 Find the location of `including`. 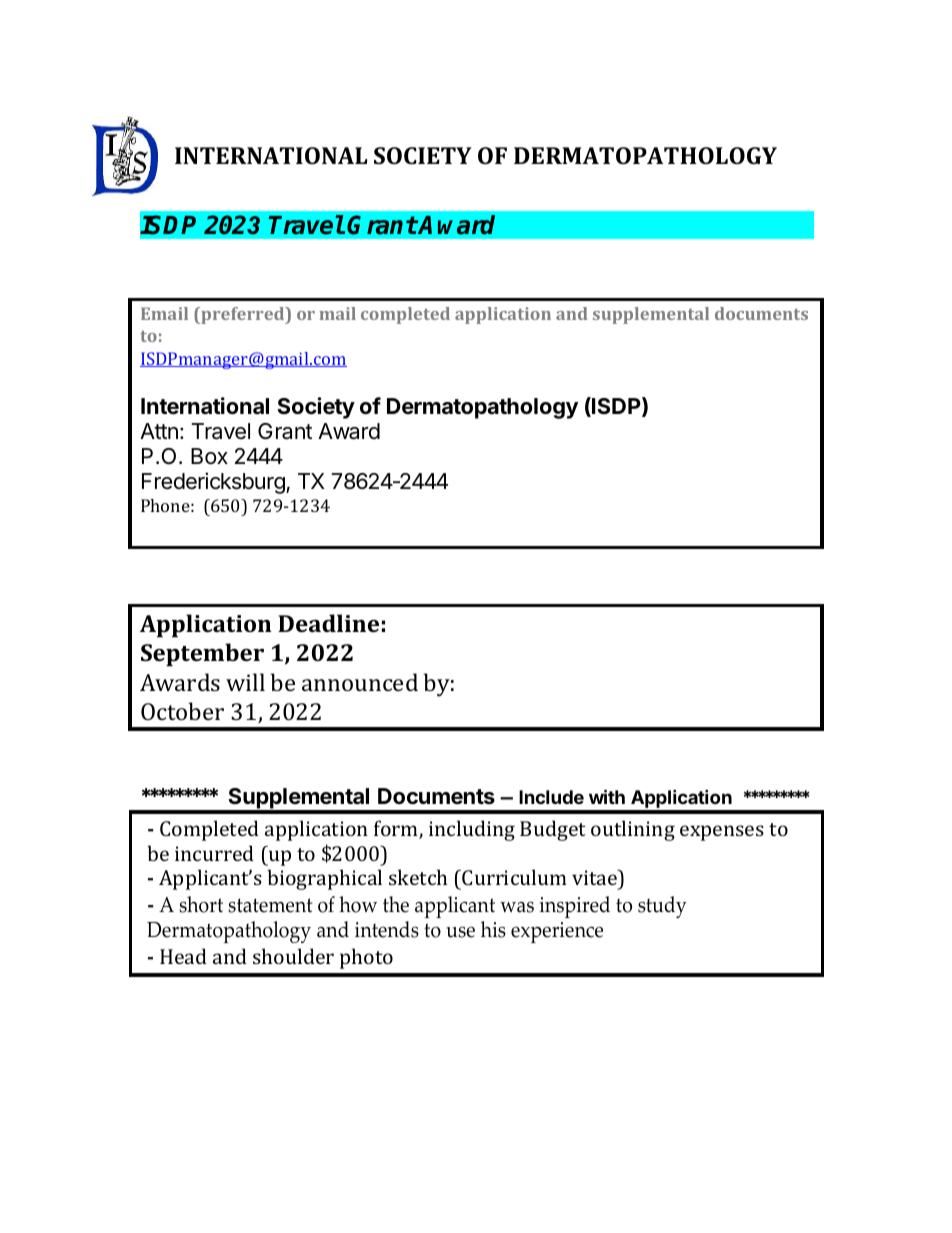

including is located at coordinates (472, 830).
